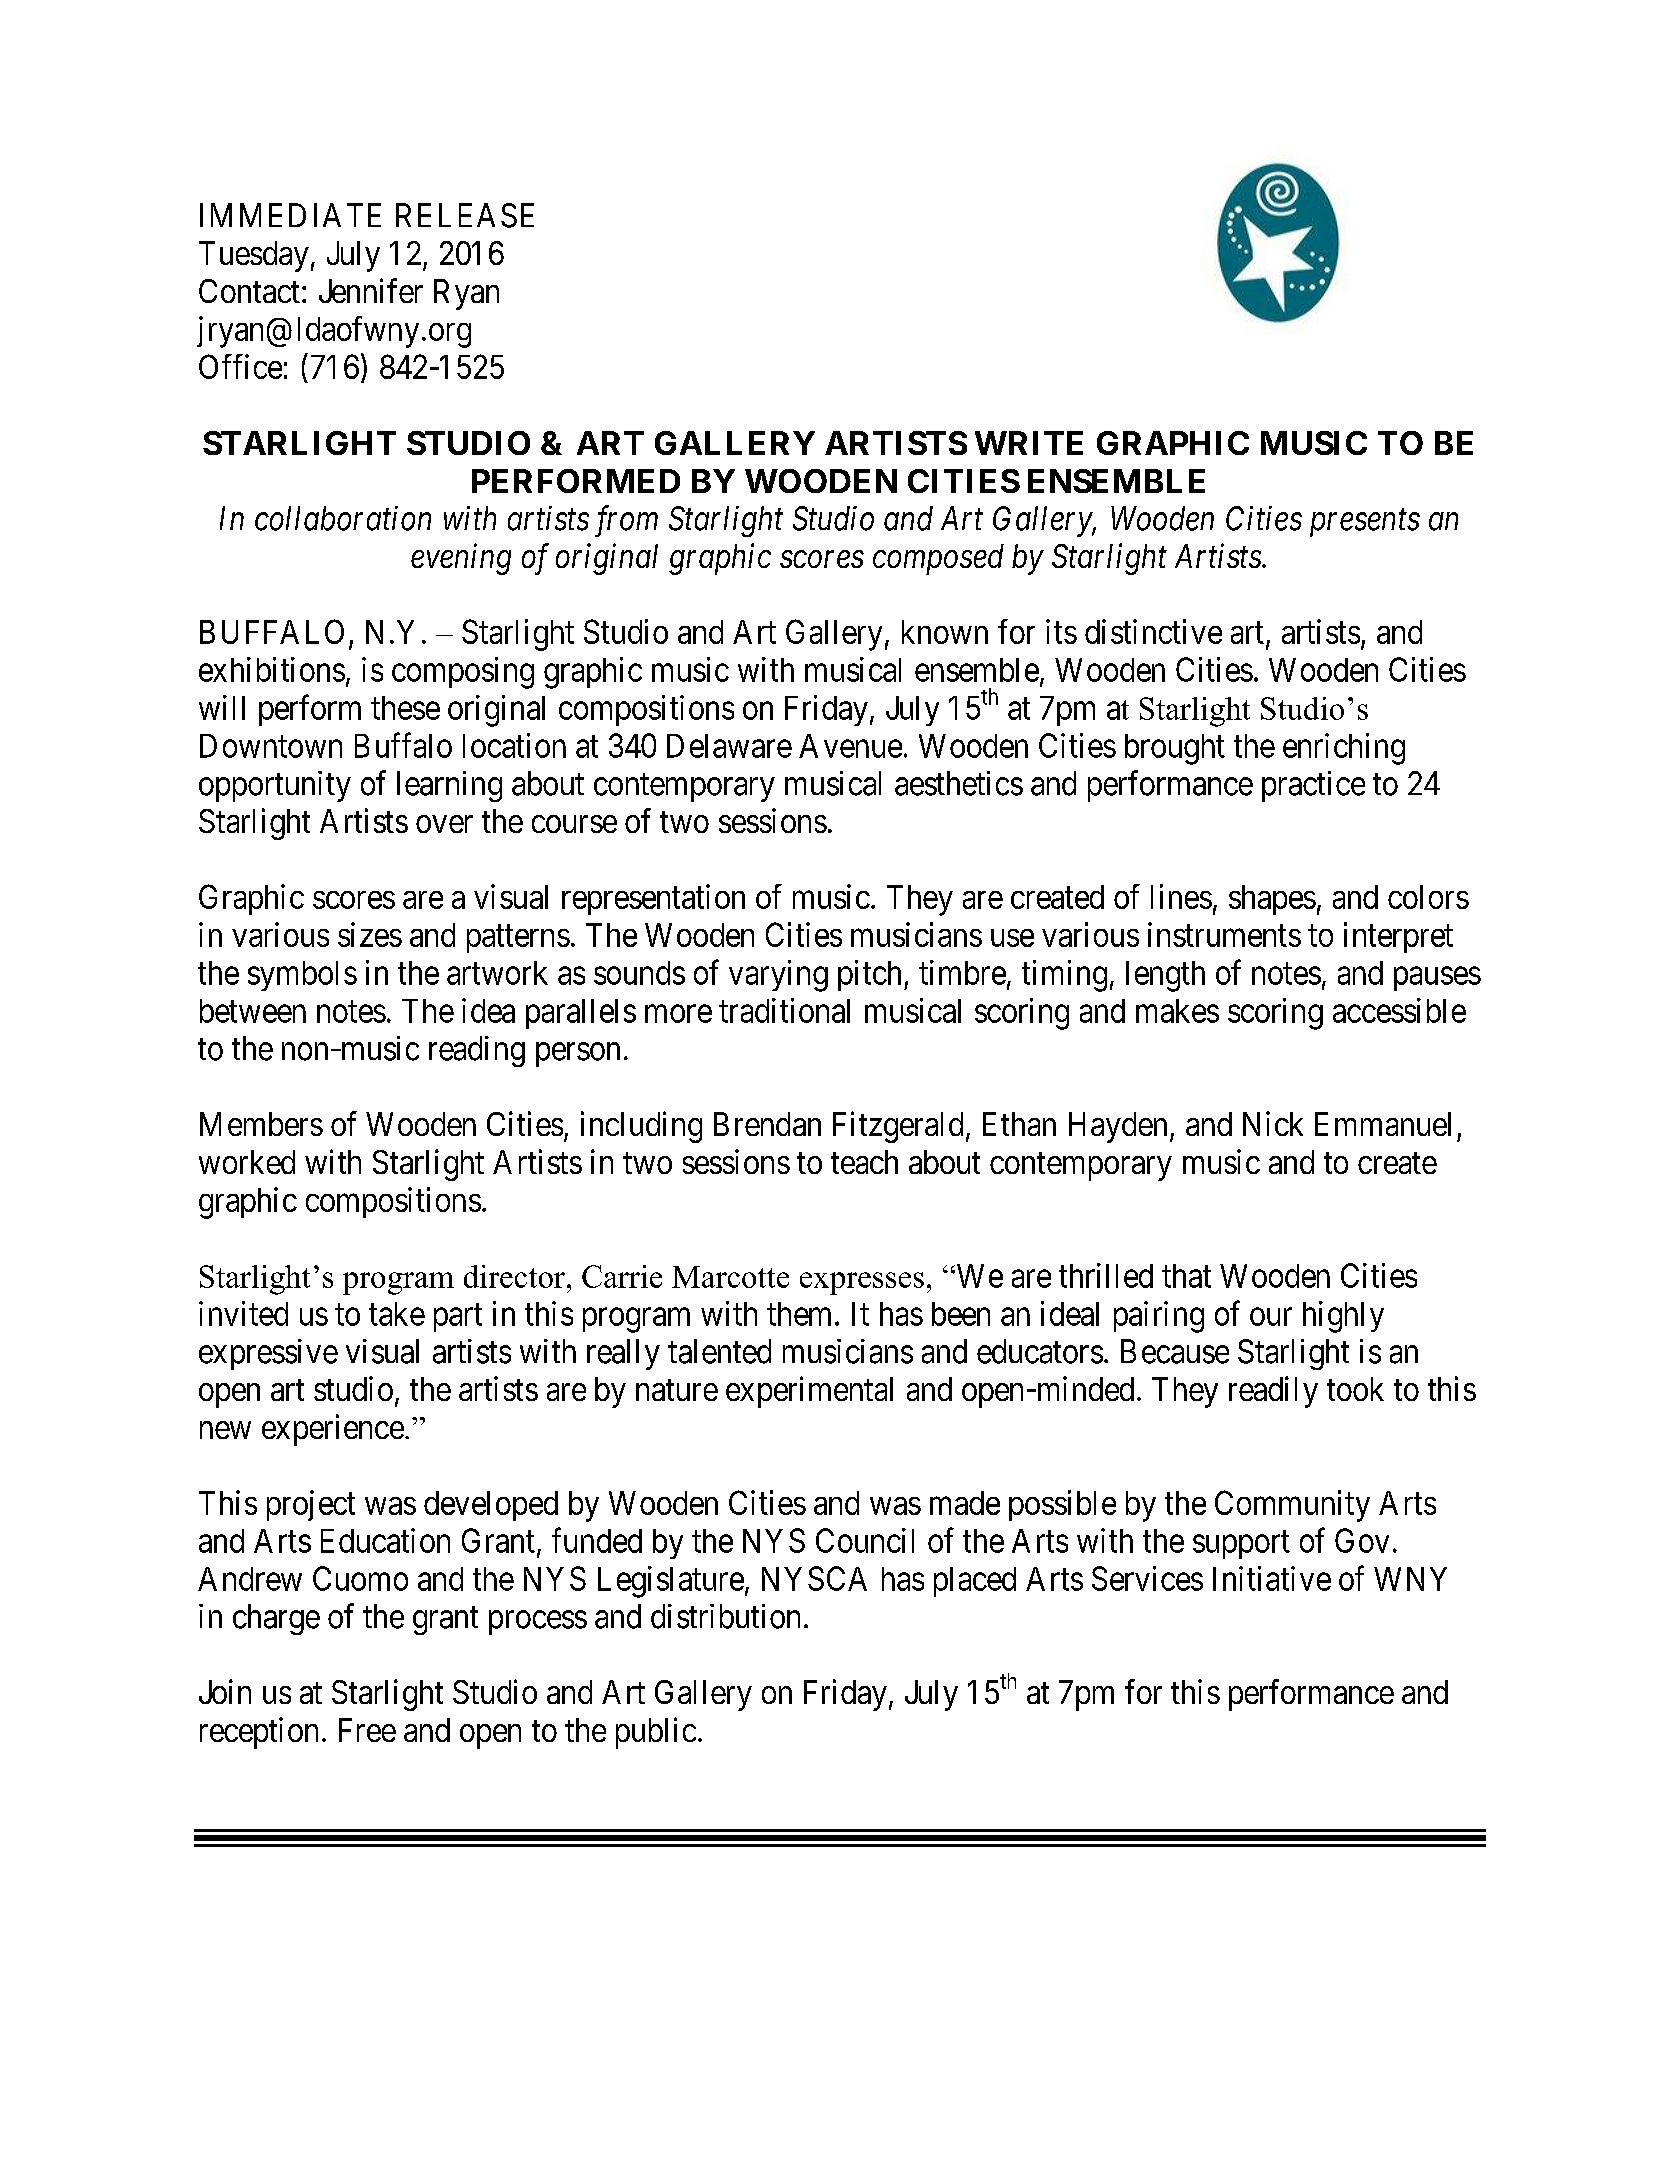 The height and width of the page is (2173, 1679). I want to click on WRITE, so click(1029, 443).
